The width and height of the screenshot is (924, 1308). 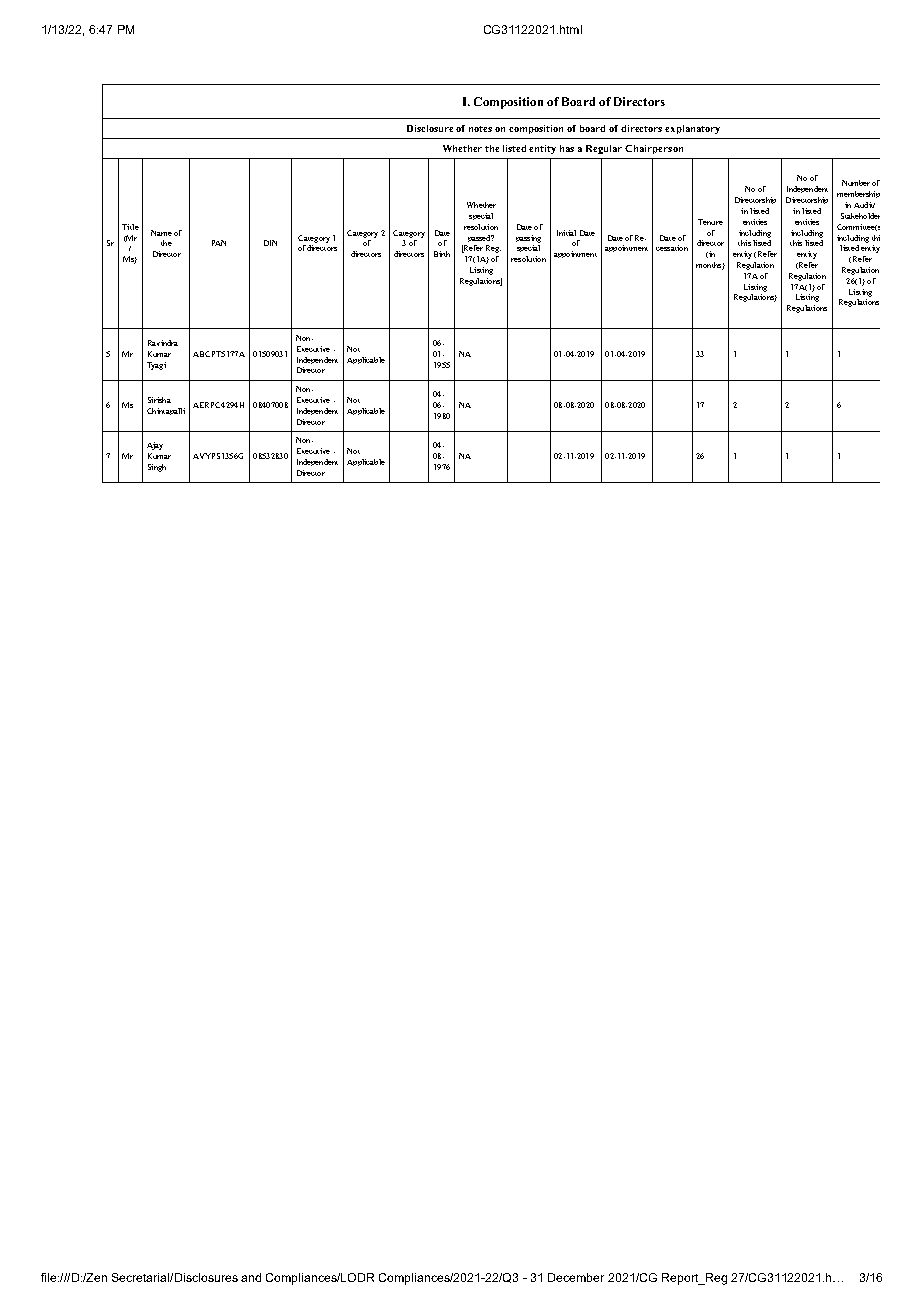 What do you see at coordinates (157, 468) in the screenshot?
I see `Singh` at bounding box center [157, 468].
